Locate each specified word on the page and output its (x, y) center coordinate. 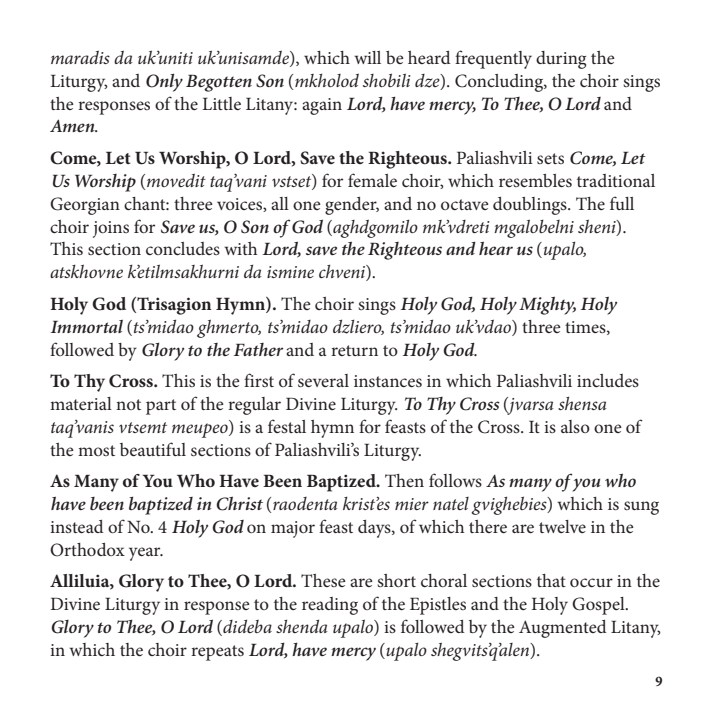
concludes (183, 248)
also (575, 426)
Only (164, 82)
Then (404, 480)
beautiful (153, 449)
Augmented (563, 629)
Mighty (547, 306)
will (368, 57)
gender (352, 206)
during (561, 60)
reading (330, 606)
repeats (217, 653)
